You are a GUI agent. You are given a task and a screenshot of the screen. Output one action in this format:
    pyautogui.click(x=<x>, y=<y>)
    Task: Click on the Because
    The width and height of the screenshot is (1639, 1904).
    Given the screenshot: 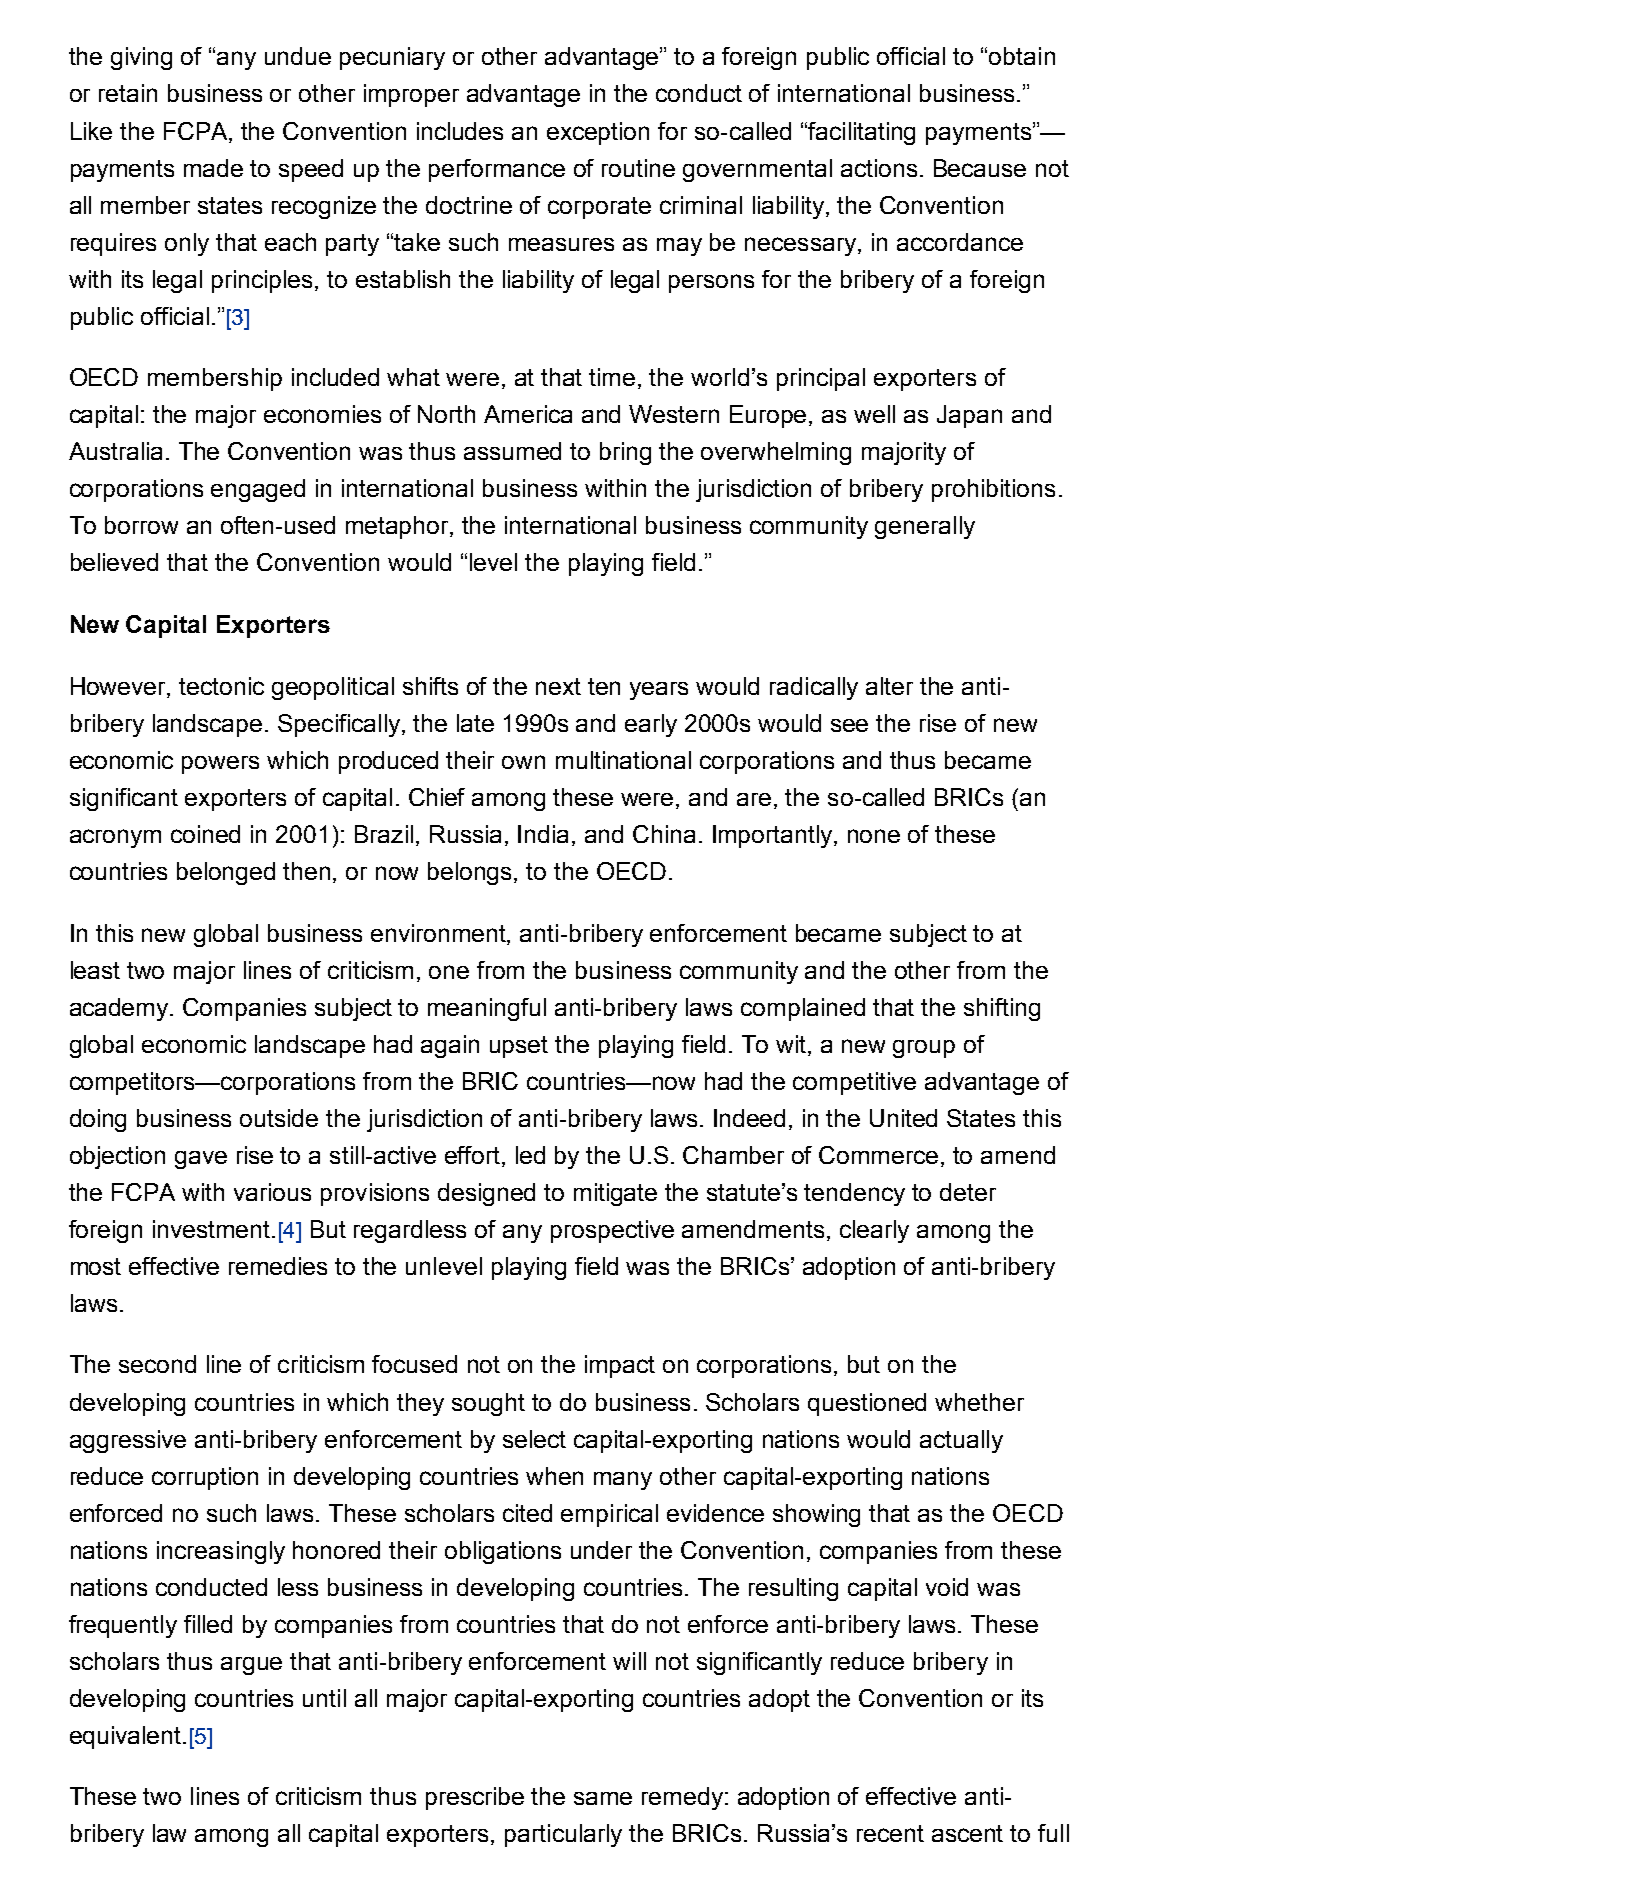 What is the action you would take?
    pyautogui.click(x=980, y=168)
